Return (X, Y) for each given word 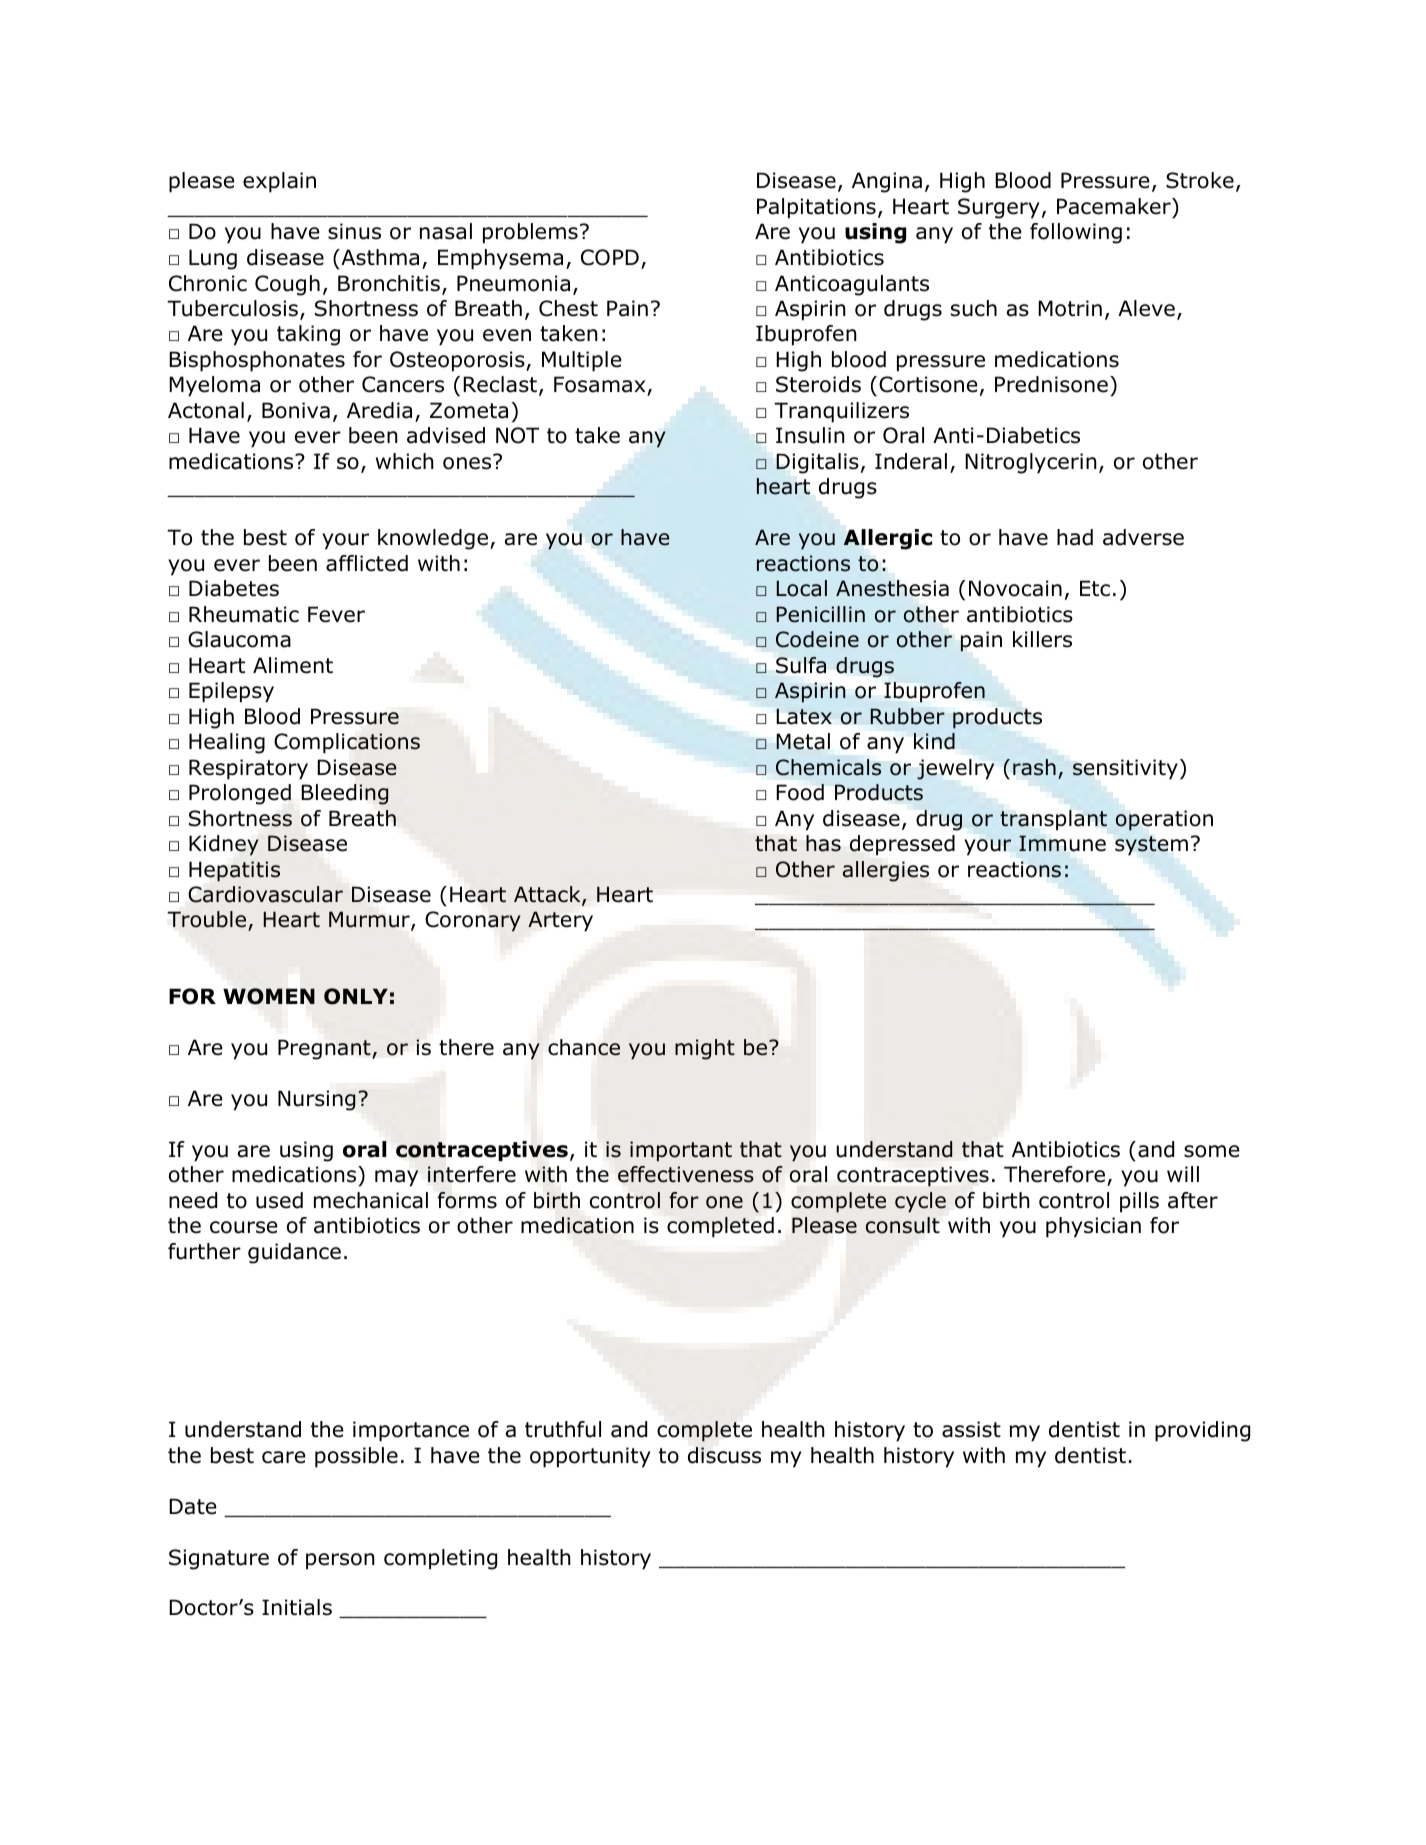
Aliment (293, 665)
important (681, 1151)
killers (1042, 639)
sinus (354, 231)
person (340, 1561)
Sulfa (801, 665)
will (1183, 1174)
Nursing (317, 1100)
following (1076, 233)
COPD (610, 257)
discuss (724, 1455)
